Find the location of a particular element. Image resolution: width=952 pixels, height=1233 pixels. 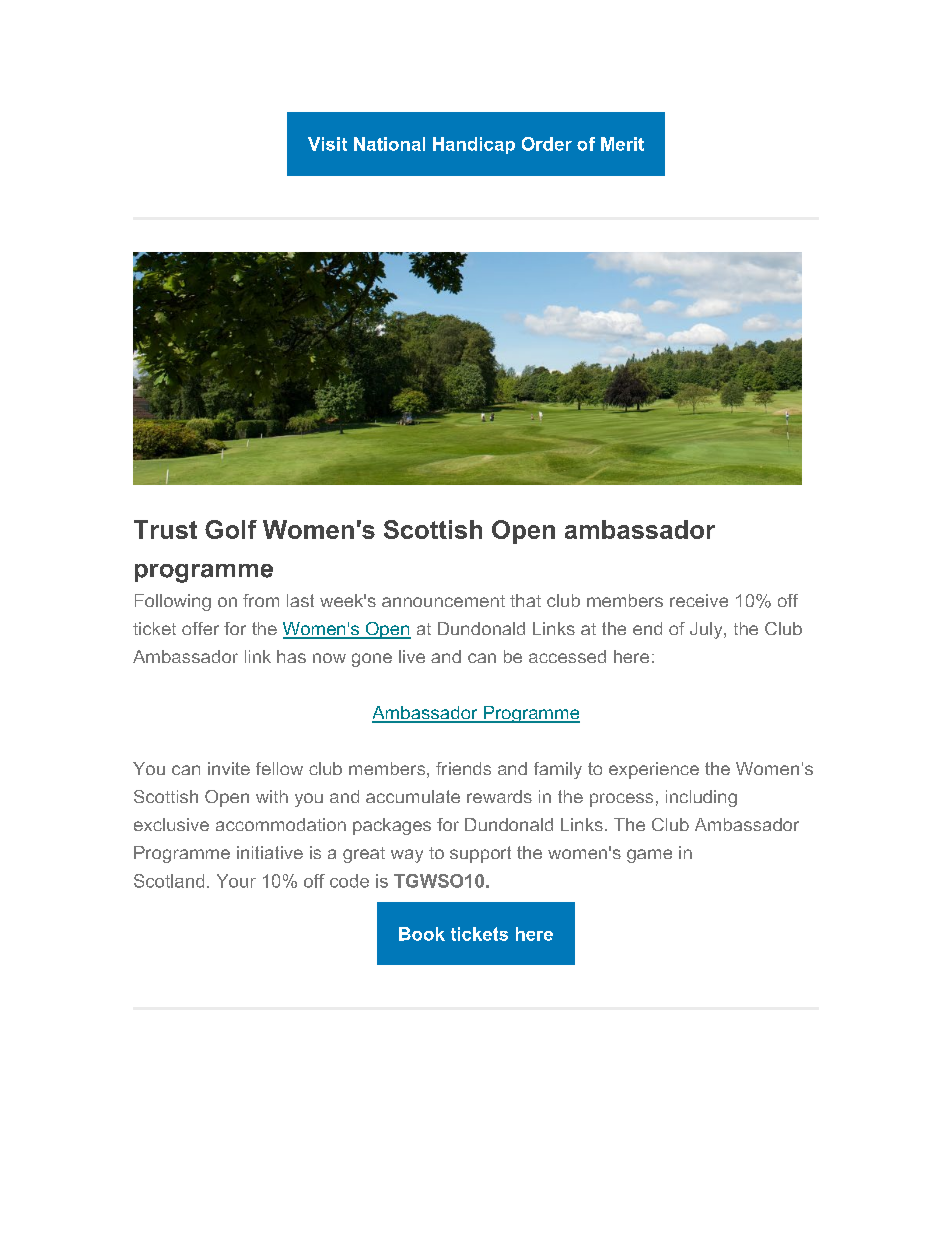

accessed is located at coordinates (567, 656).
